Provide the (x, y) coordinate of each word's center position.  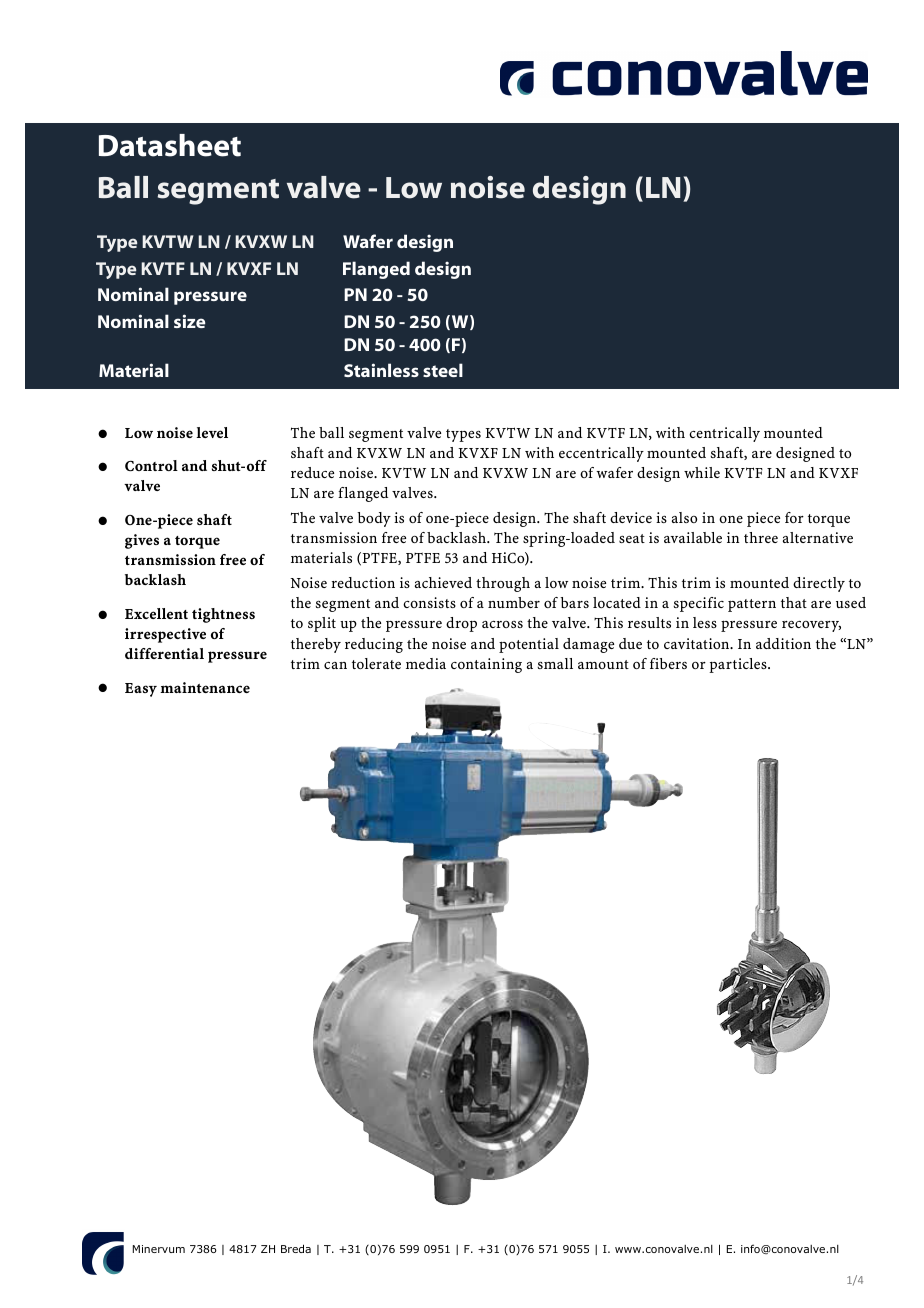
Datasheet (170, 145)
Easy (141, 690)
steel (443, 370)
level (212, 432)
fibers (668, 663)
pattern (752, 605)
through (503, 584)
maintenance (205, 687)
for (794, 517)
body (374, 519)
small (555, 663)
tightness (223, 615)
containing (486, 665)
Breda (296, 1248)
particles (739, 665)
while (702, 472)
